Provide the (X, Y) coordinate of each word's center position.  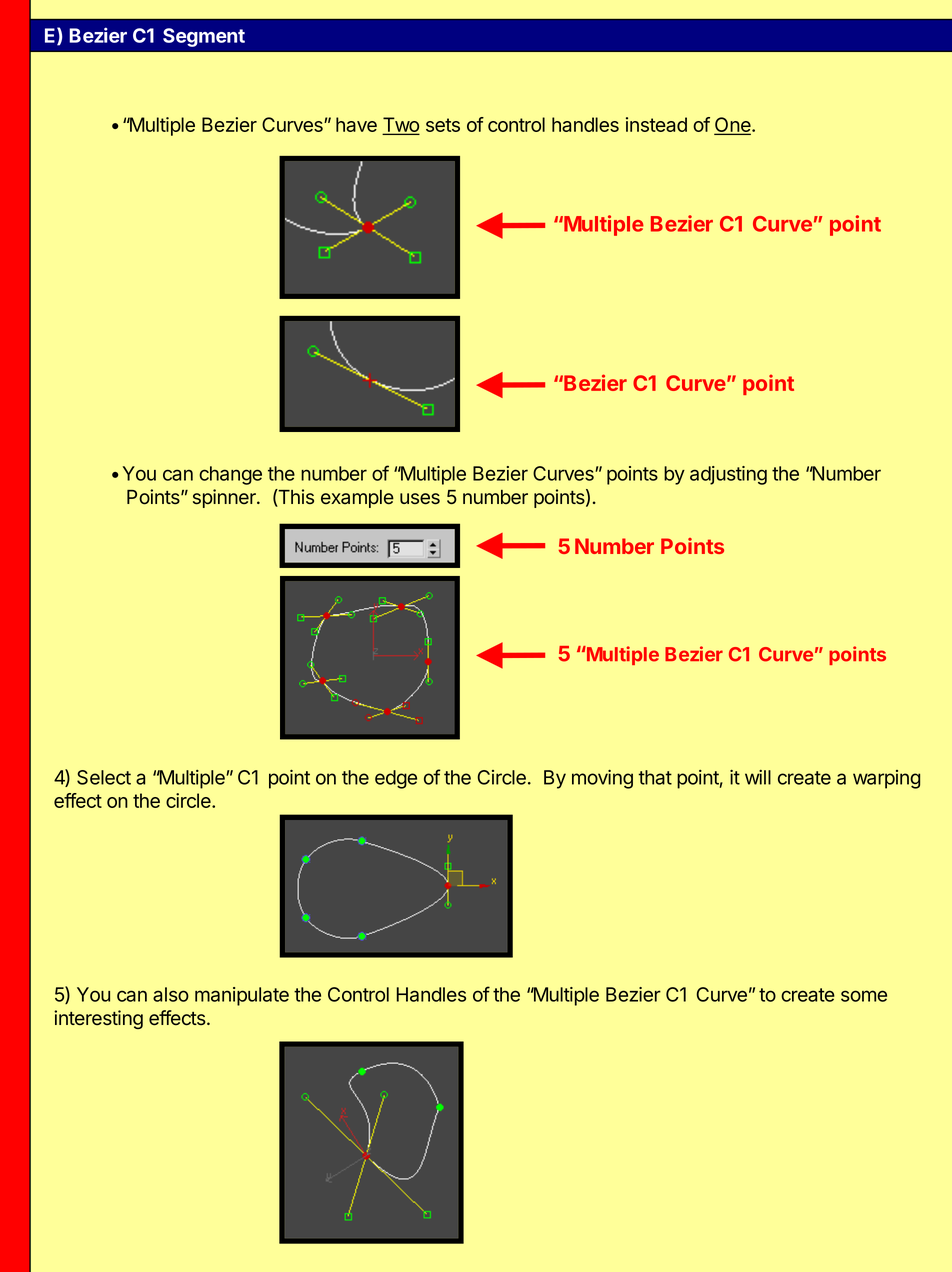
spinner (225, 498)
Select (104, 777)
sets (443, 125)
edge (396, 779)
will (758, 777)
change (230, 475)
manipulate (242, 996)
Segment (204, 37)
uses (420, 499)
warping (886, 779)
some (864, 996)
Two (401, 125)
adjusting (728, 475)
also (171, 994)
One (733, 126)
